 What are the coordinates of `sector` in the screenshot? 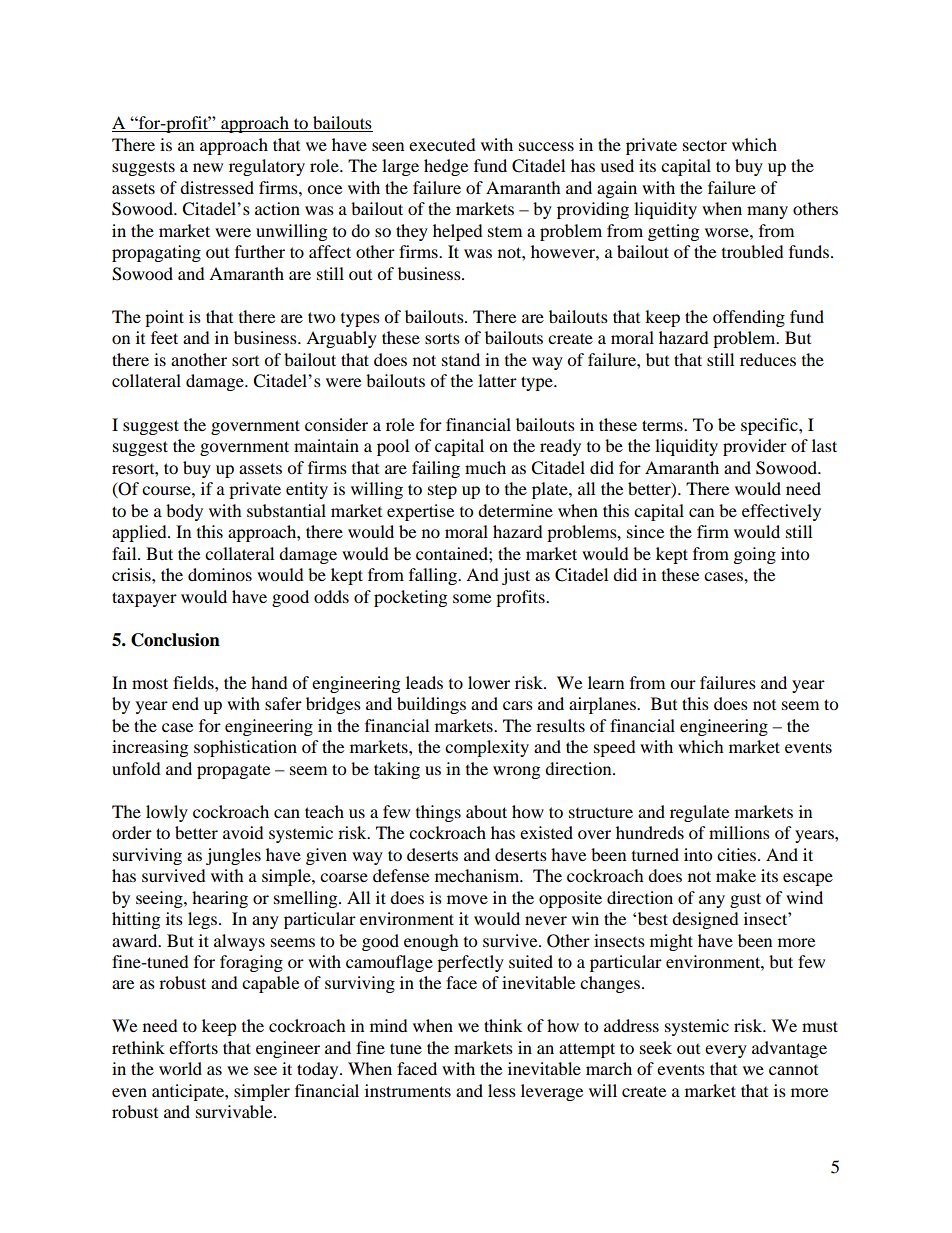 It's located at (705, 145).
